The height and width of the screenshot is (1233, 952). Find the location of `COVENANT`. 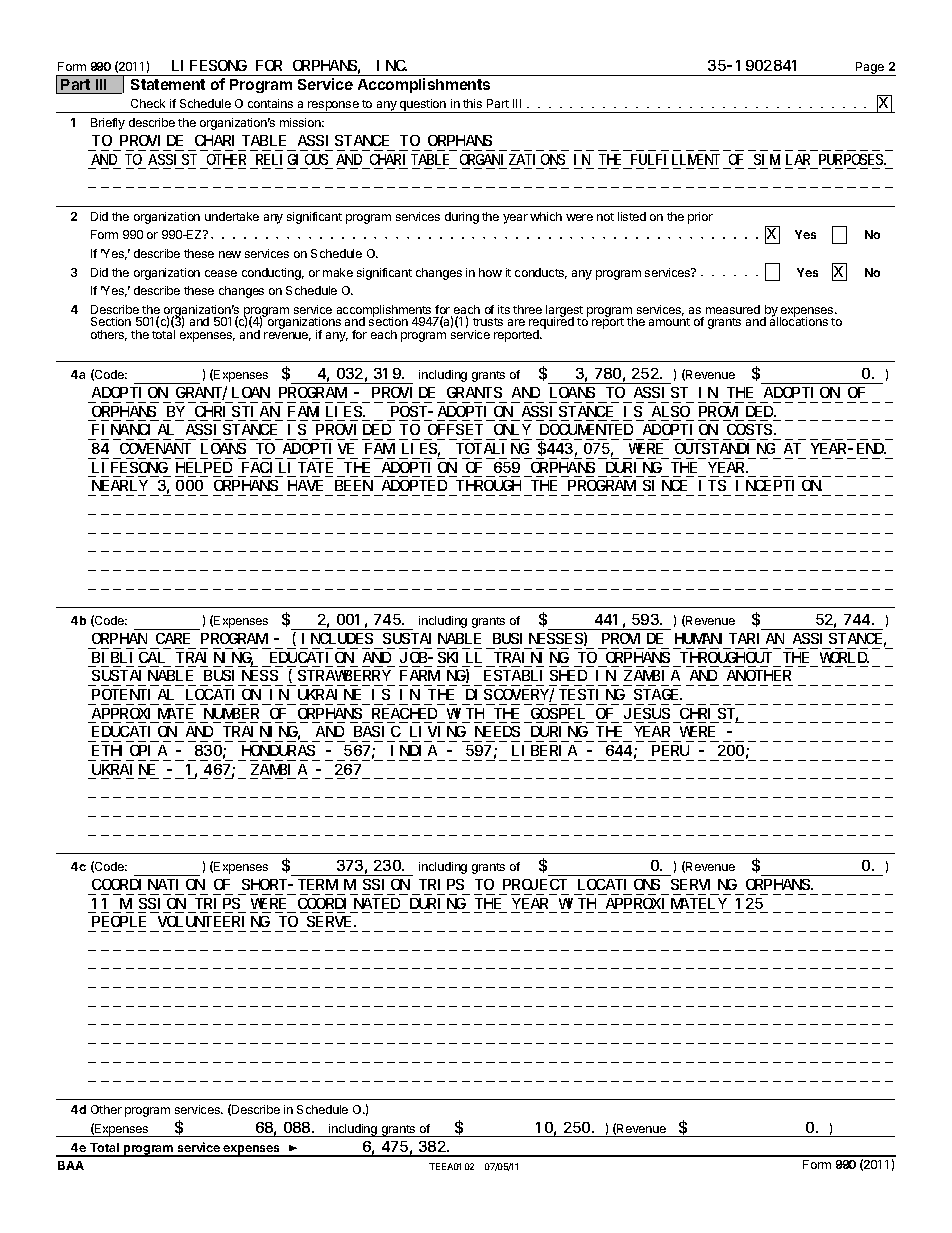

COVENANT is located at coordinates (155, 448).
